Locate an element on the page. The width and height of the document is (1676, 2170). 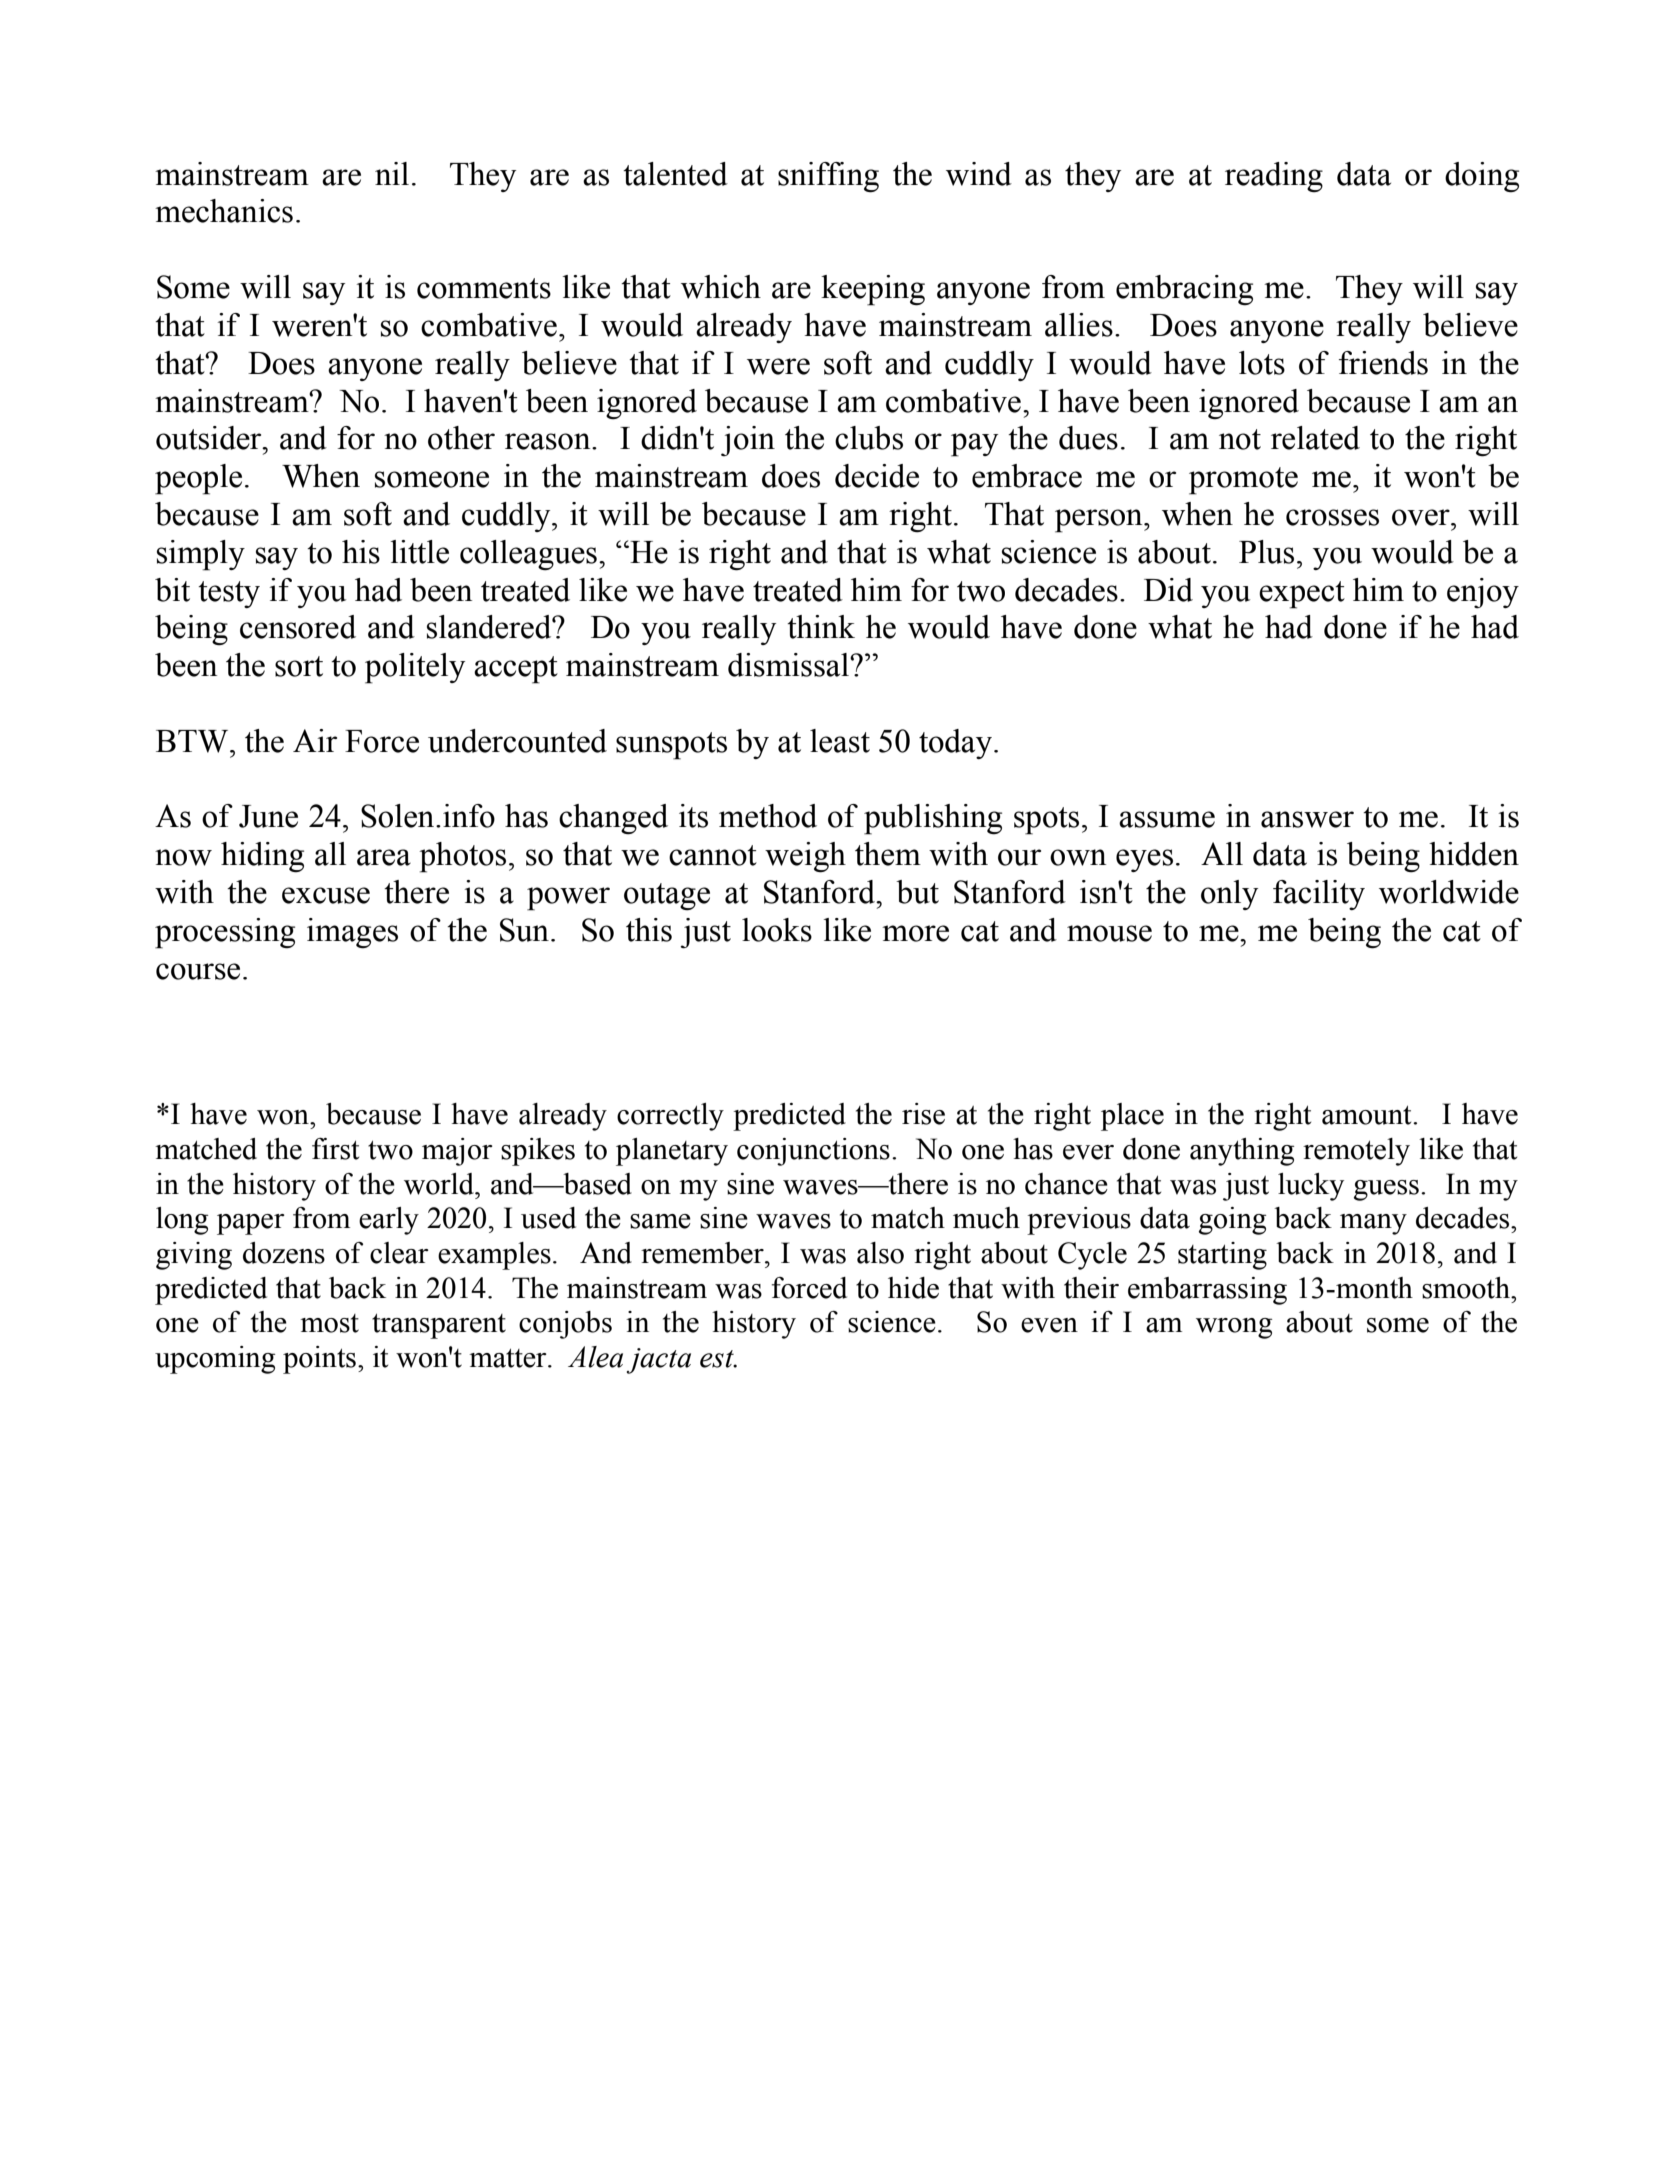
first is located at coordinates (335, 1149).
